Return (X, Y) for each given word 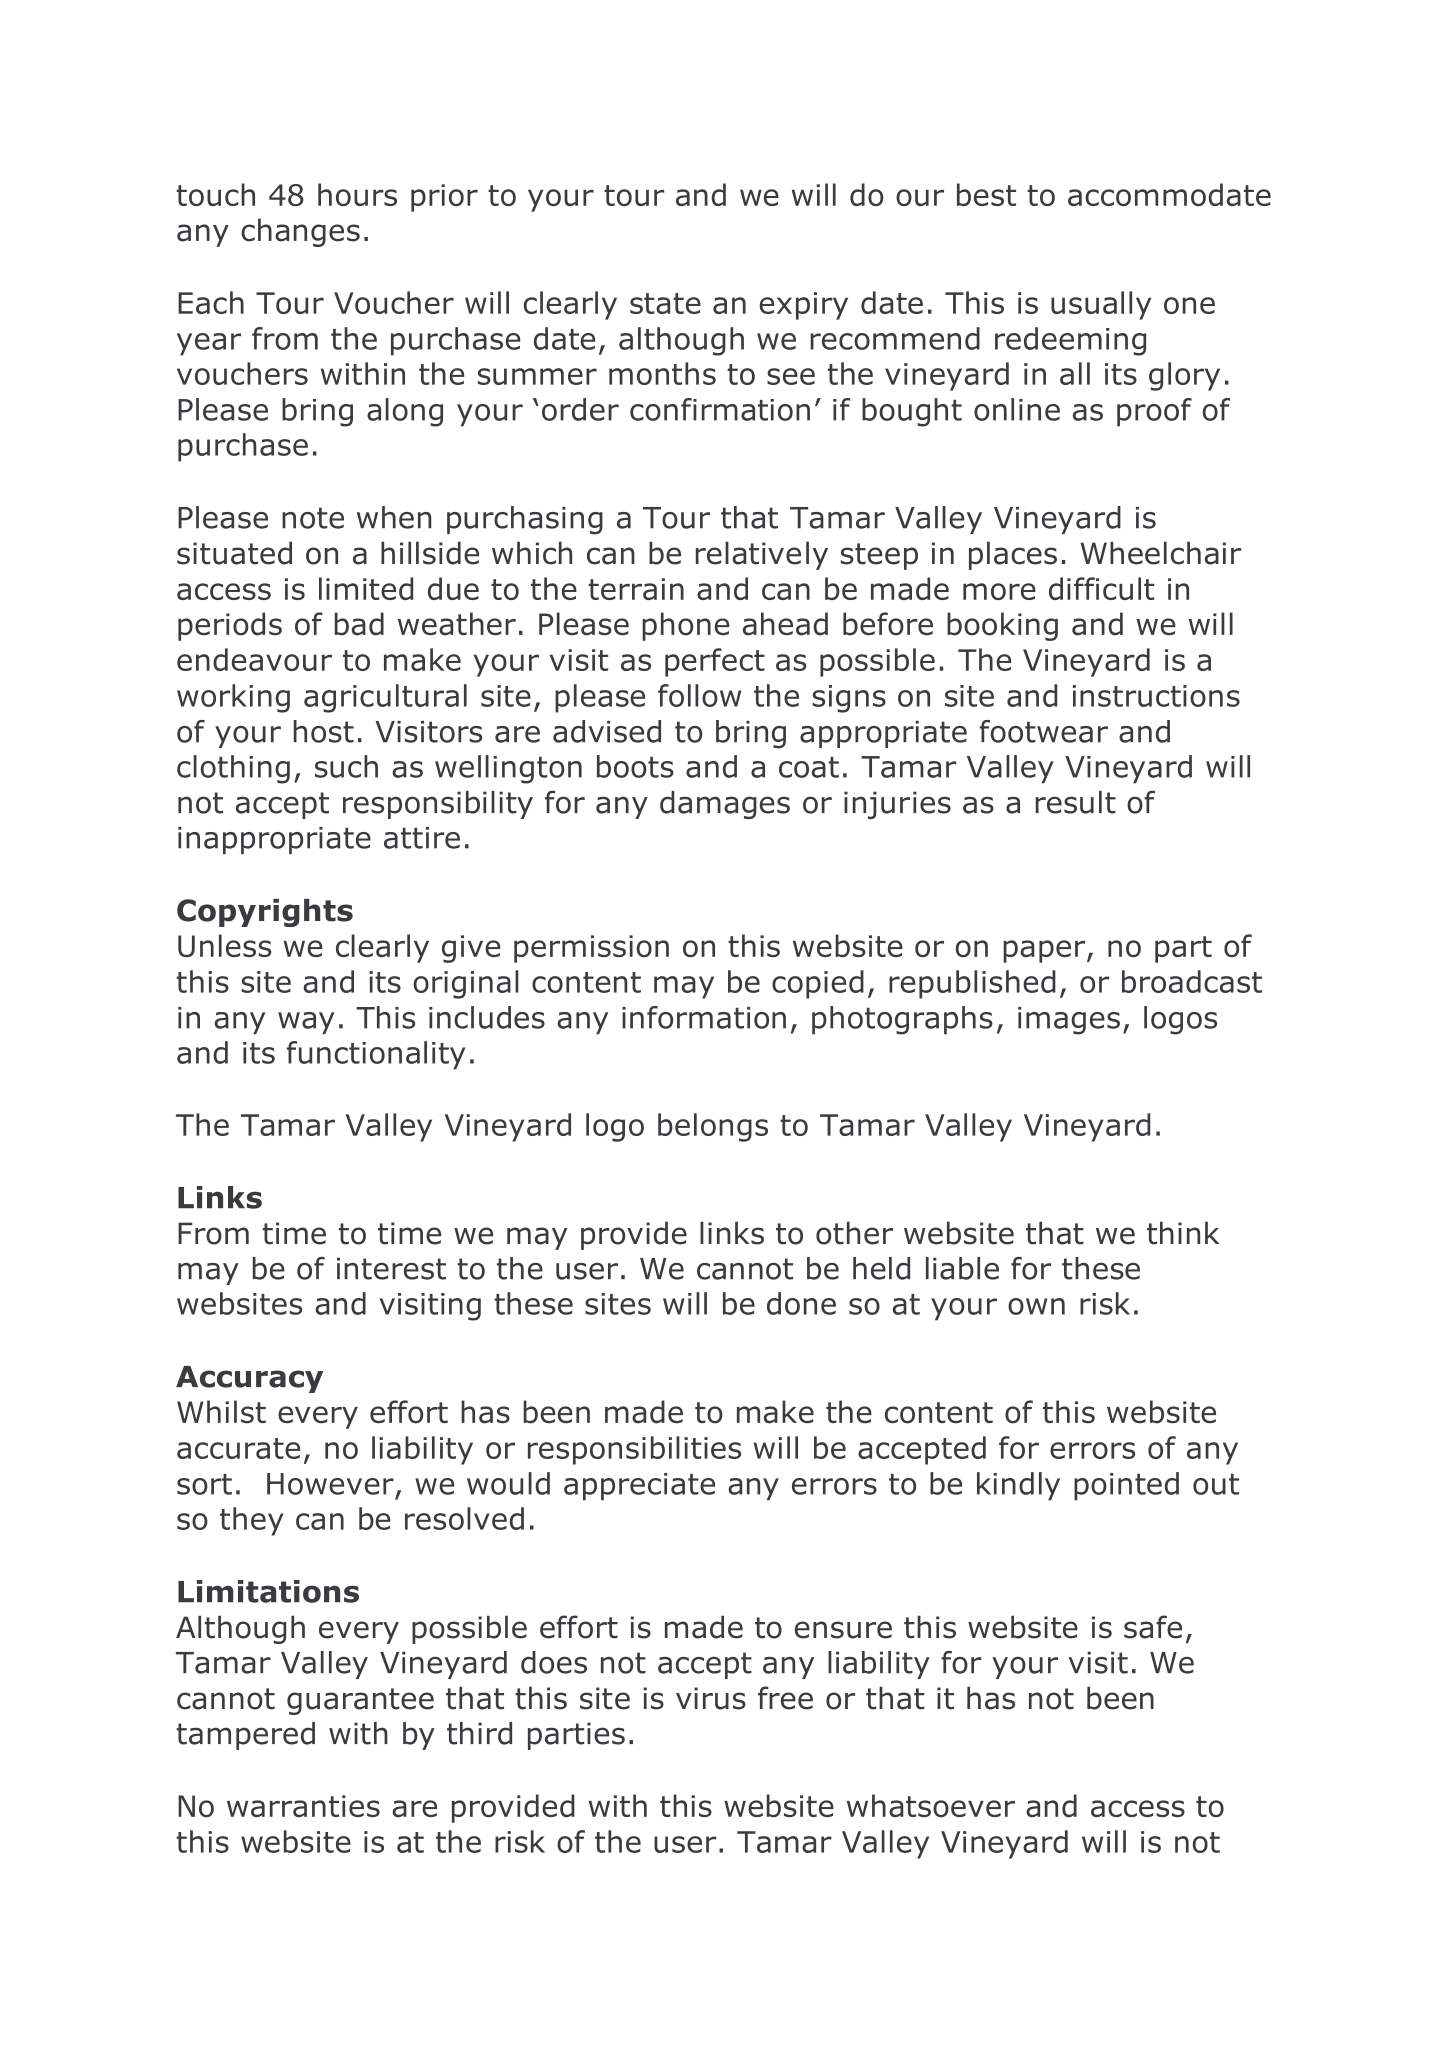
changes (300, 232)
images (1069, 1021)
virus (711, 1698)
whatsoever (931, 1805)
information (704, 1017)
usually (1101, 305)
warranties (303, 1806)
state (665, 303)
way (306, 1023)
